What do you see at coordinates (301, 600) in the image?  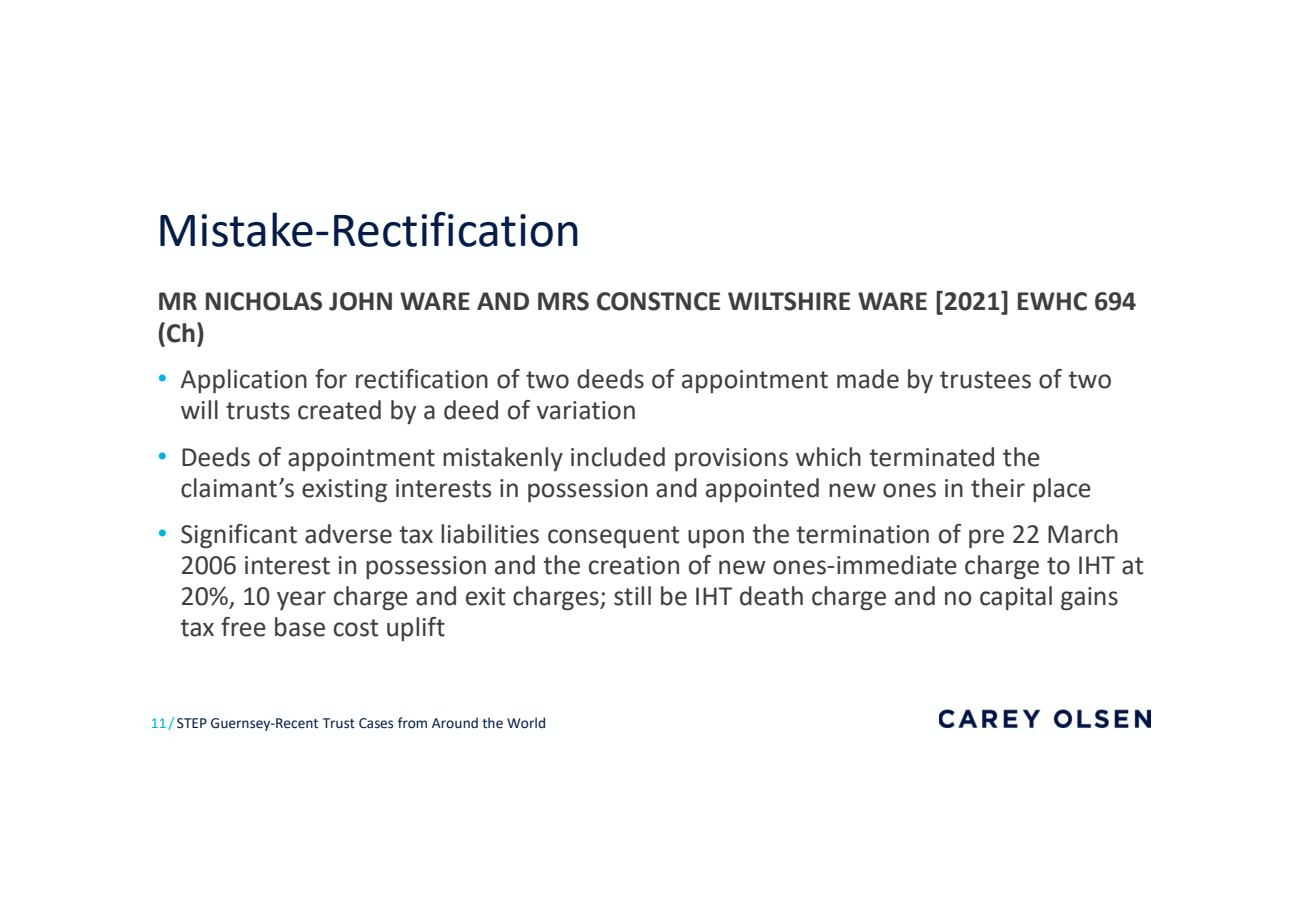 I see `year` at bounding box center [301, 600].
